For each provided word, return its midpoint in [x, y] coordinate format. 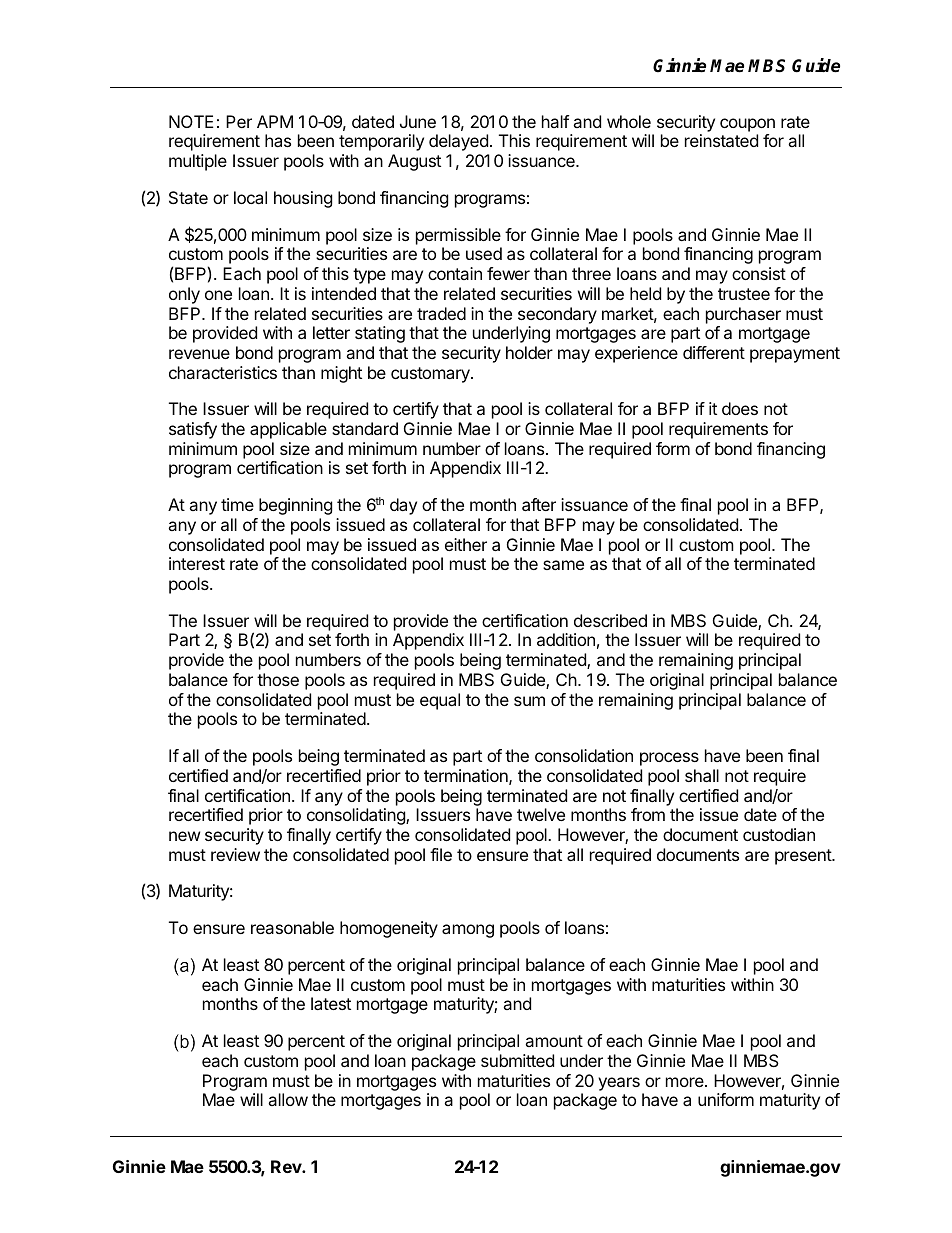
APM [275, 121]
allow [288, 1099]
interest [197, 563]
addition [566, 639]
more [686, 1082]
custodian [779, 834]
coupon [747, 125]
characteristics [223, 372]
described [610, 620]
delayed [458, 142]
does [740, 408]
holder [529, 352]
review [235, 854]
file [441, 854]
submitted [517, 1060]
